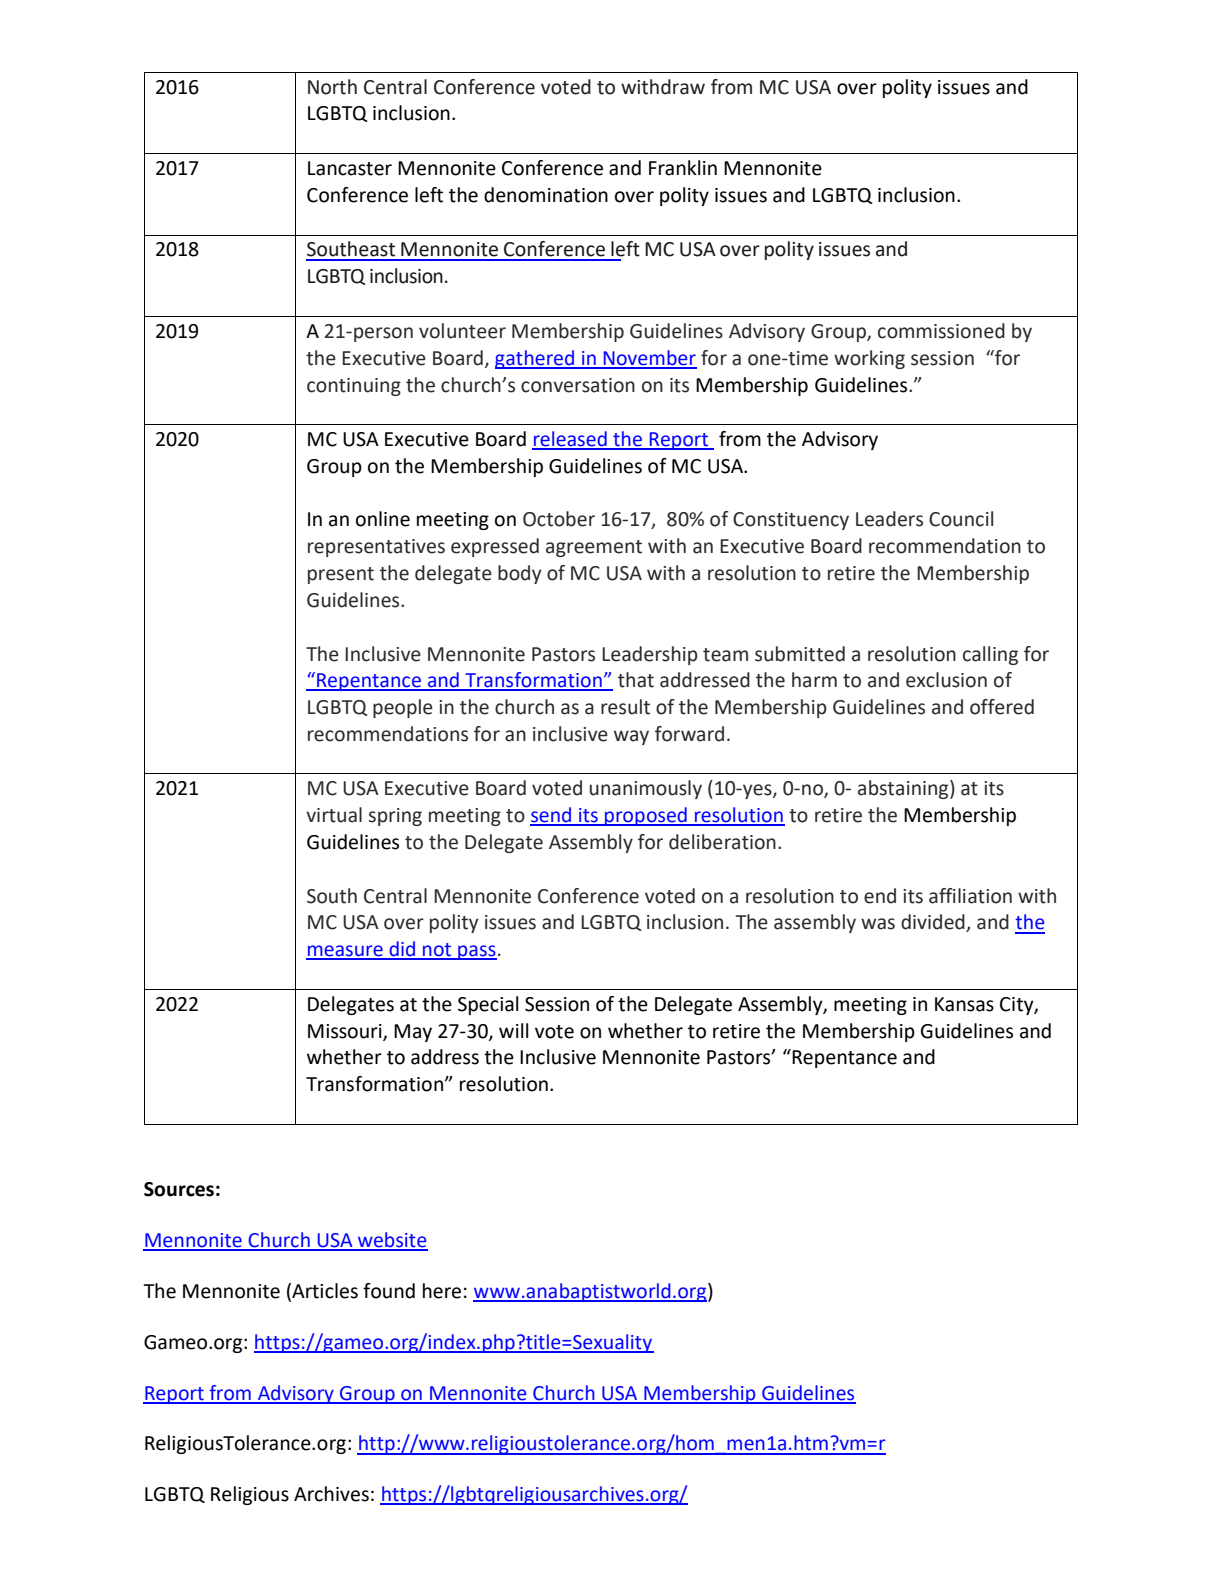 The image size is (1221, 1580). Describe the element at coordinates (683, 168) in the screenshot. I see `Franklin` at that location.
